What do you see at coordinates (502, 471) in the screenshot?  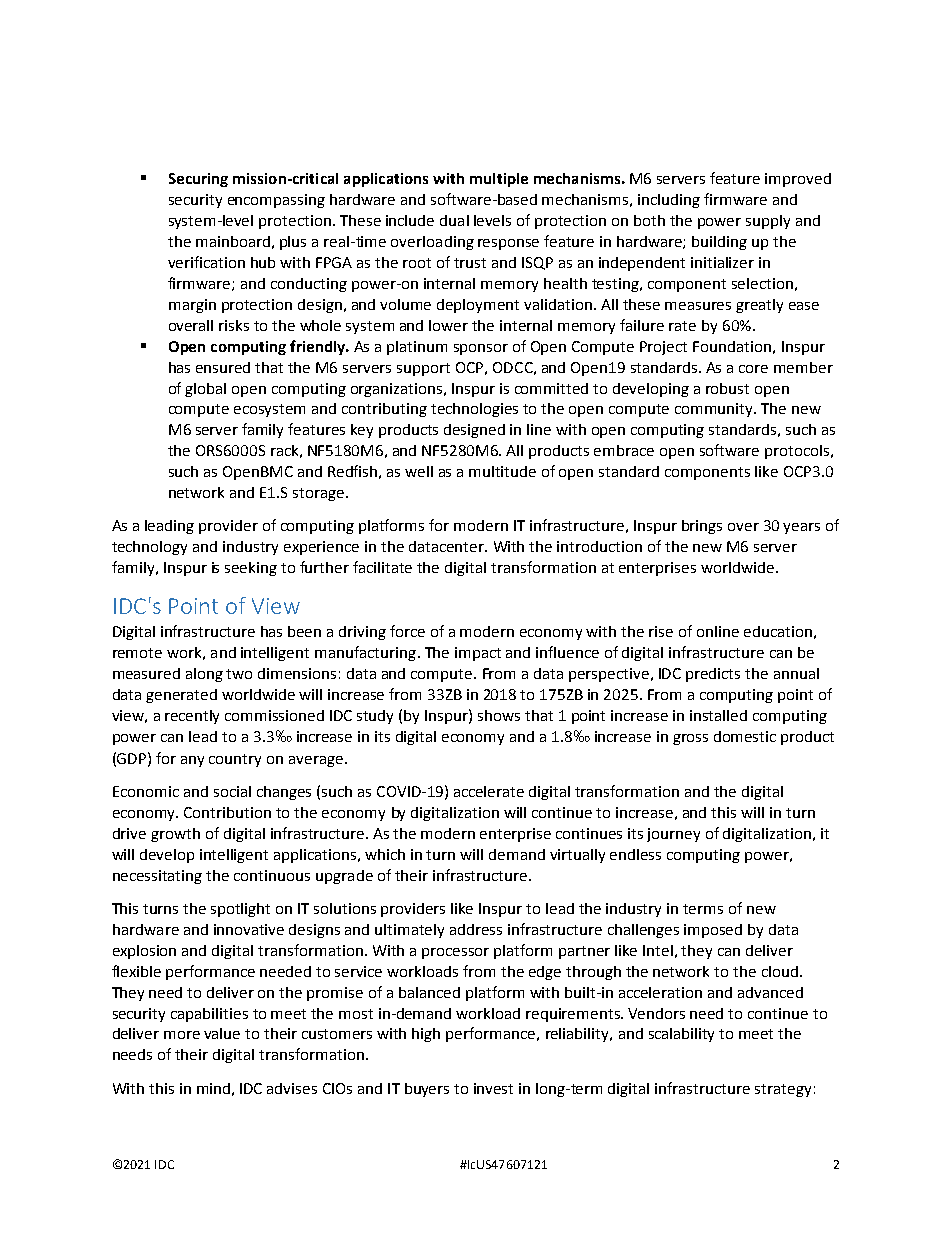 I see `multitude` at bounding box center [502, 471].
